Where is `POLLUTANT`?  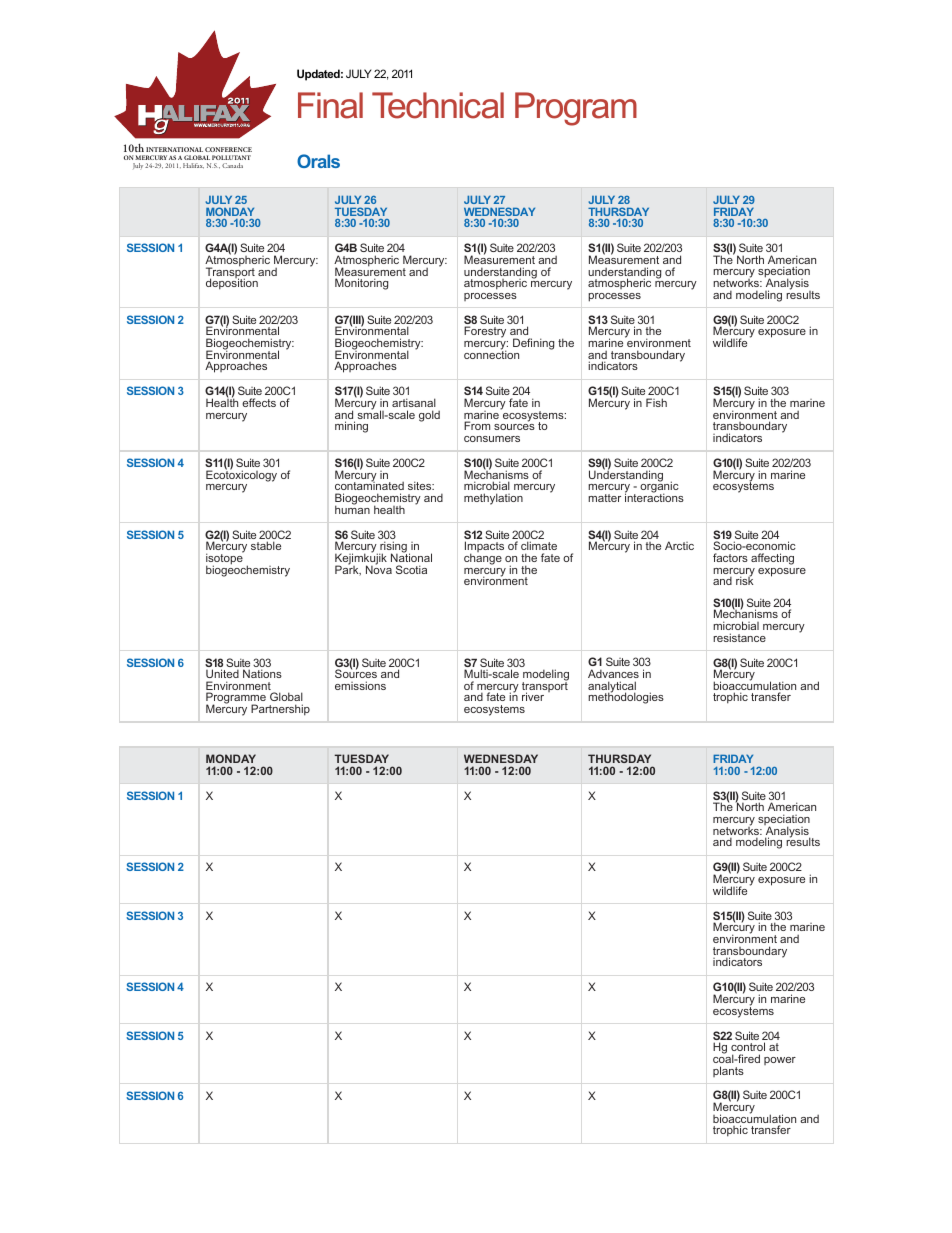 POLLUTANT is located at coordinates (231, 157).
